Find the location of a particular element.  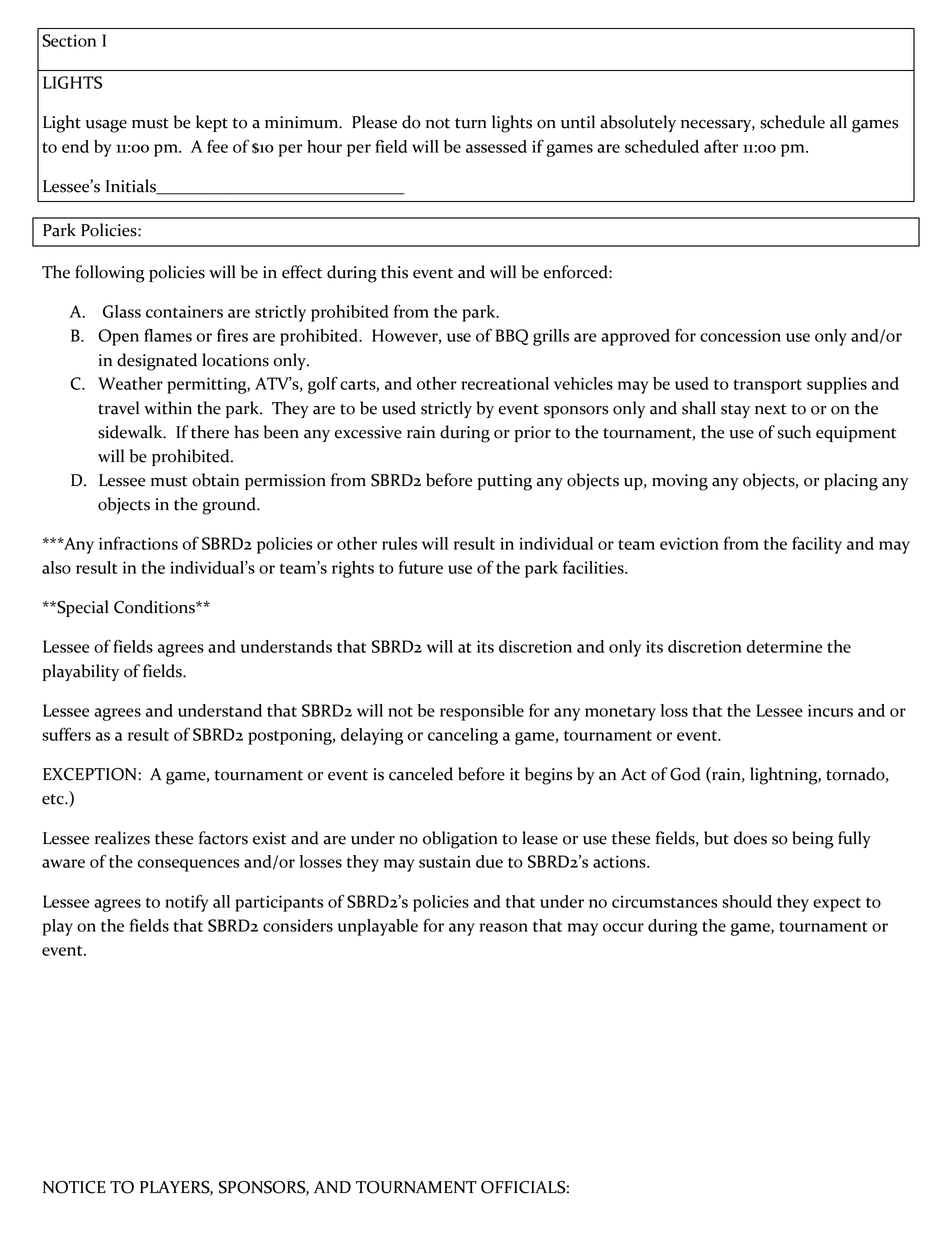

concession is located at coordinates (740, 335).
